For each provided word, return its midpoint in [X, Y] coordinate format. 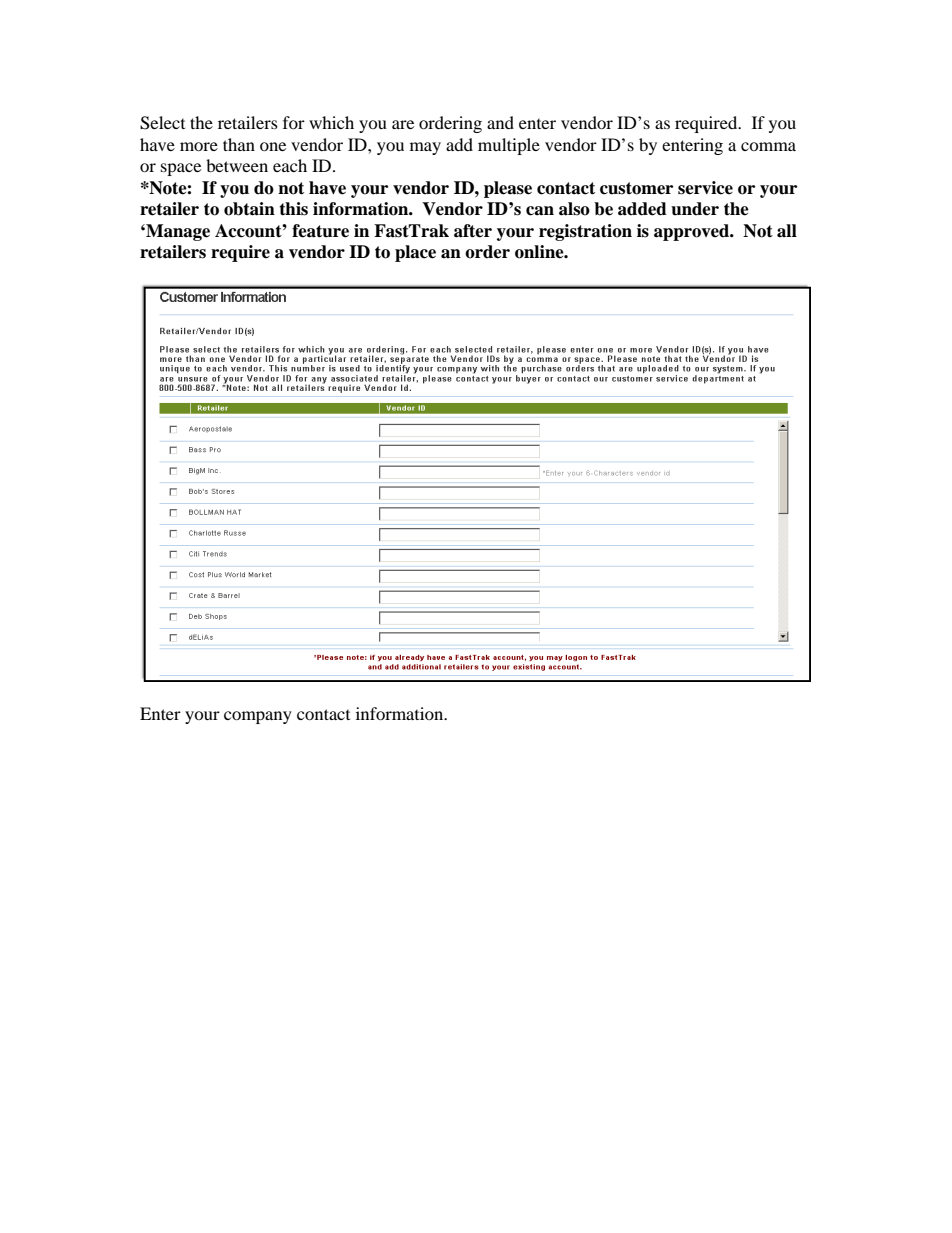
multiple [509, 146]
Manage [177, 232]
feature [320, 231]
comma [768, 146]
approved [693, 232]
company [258, 717]
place [415, 253]
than [239, 144]
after [473, 231]
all [787, 231]
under [695, 209]
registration [585, 232]
